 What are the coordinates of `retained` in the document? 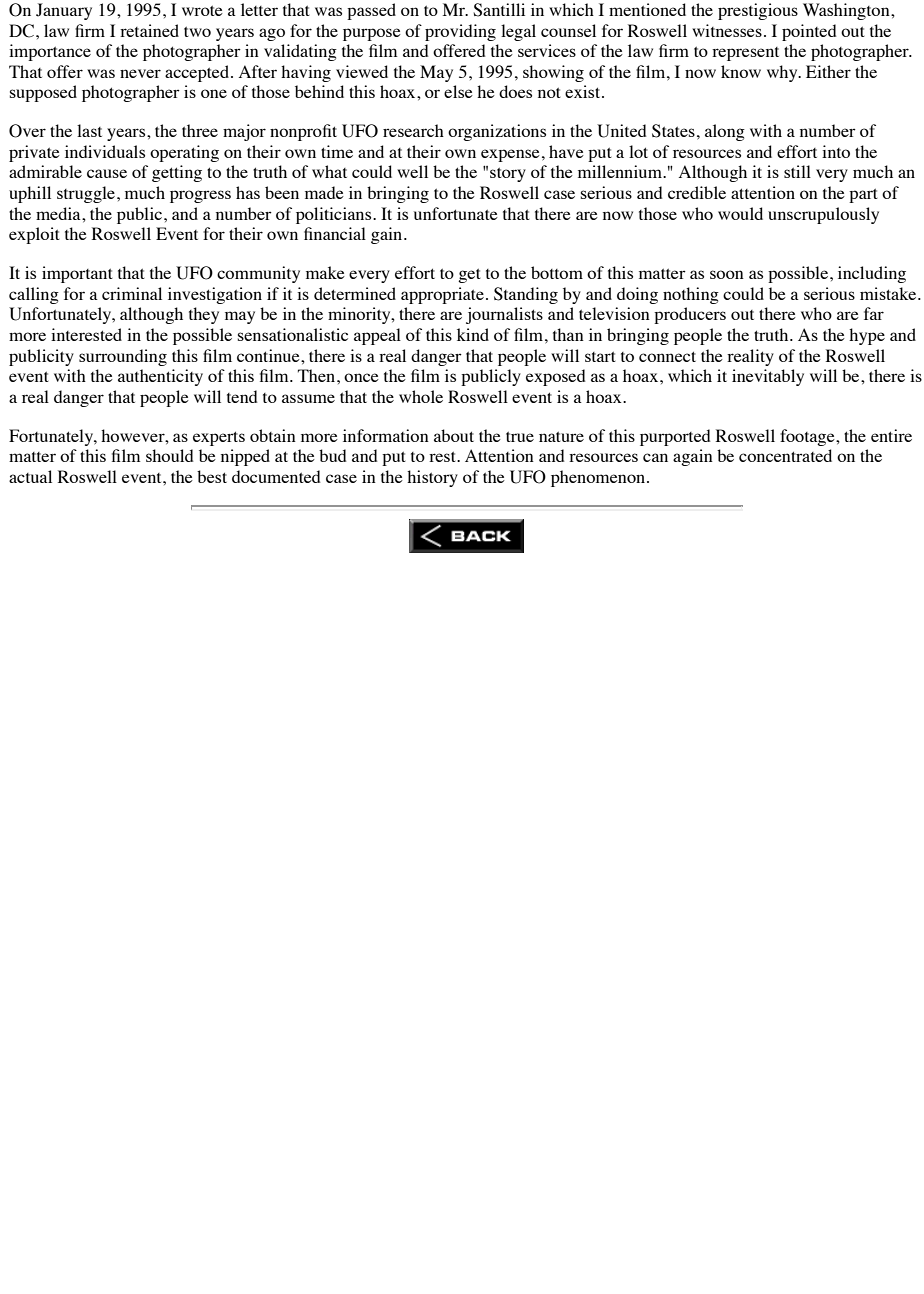 It's located at (149, 30).
